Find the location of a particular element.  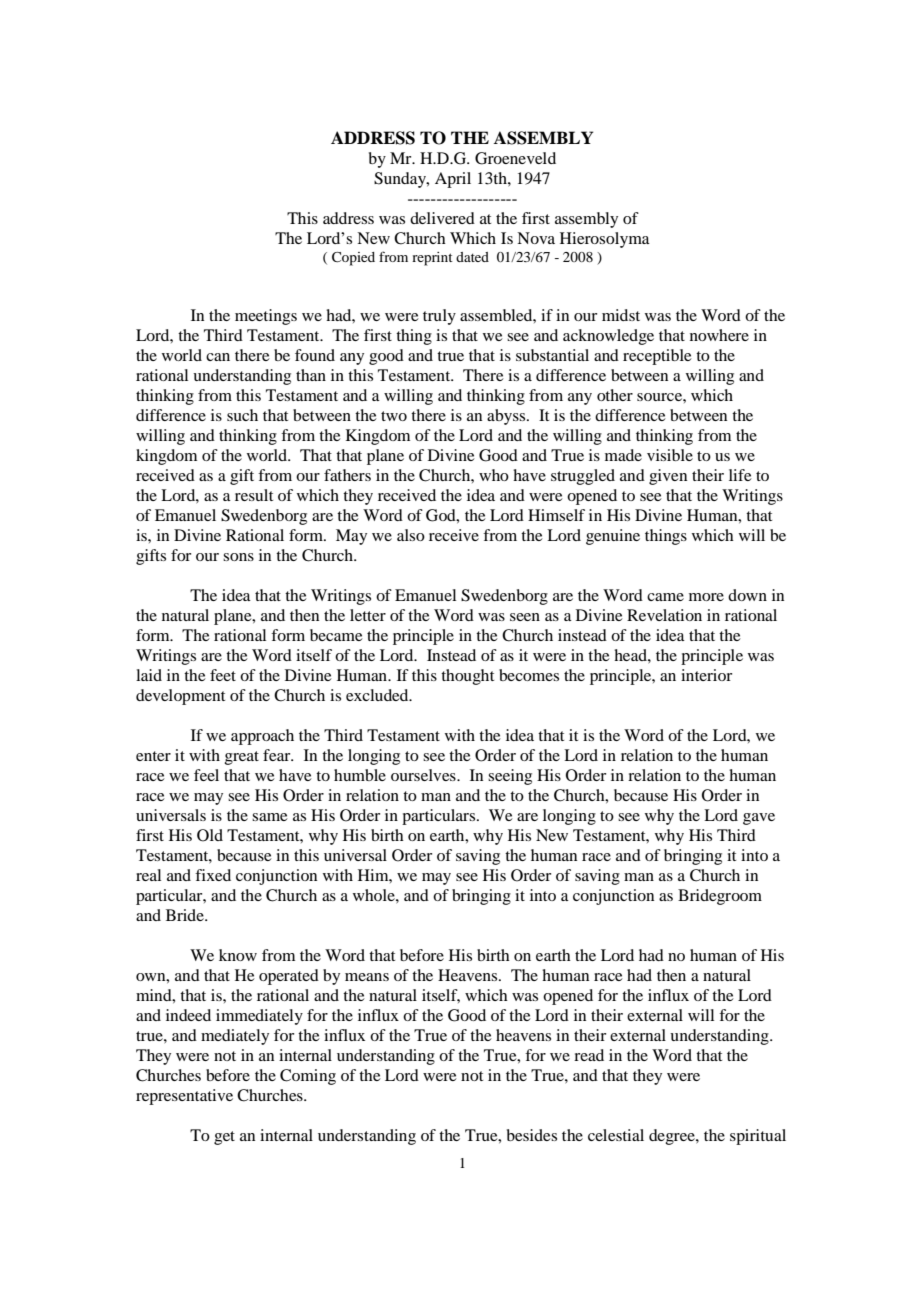

midst is located at coordinates (621, 315).
